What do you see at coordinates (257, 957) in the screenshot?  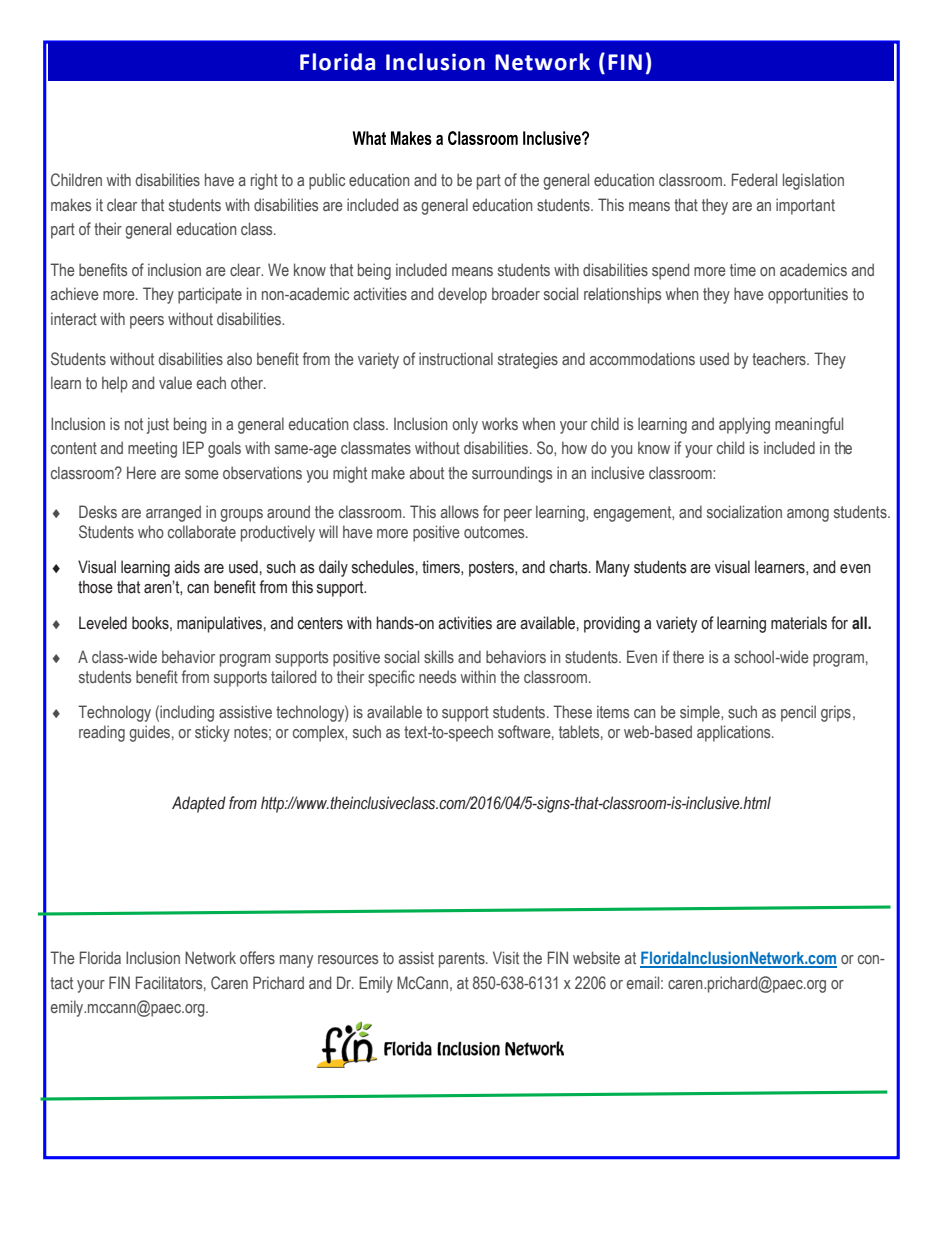 I see `offers` at bounding box center [257, 957].
